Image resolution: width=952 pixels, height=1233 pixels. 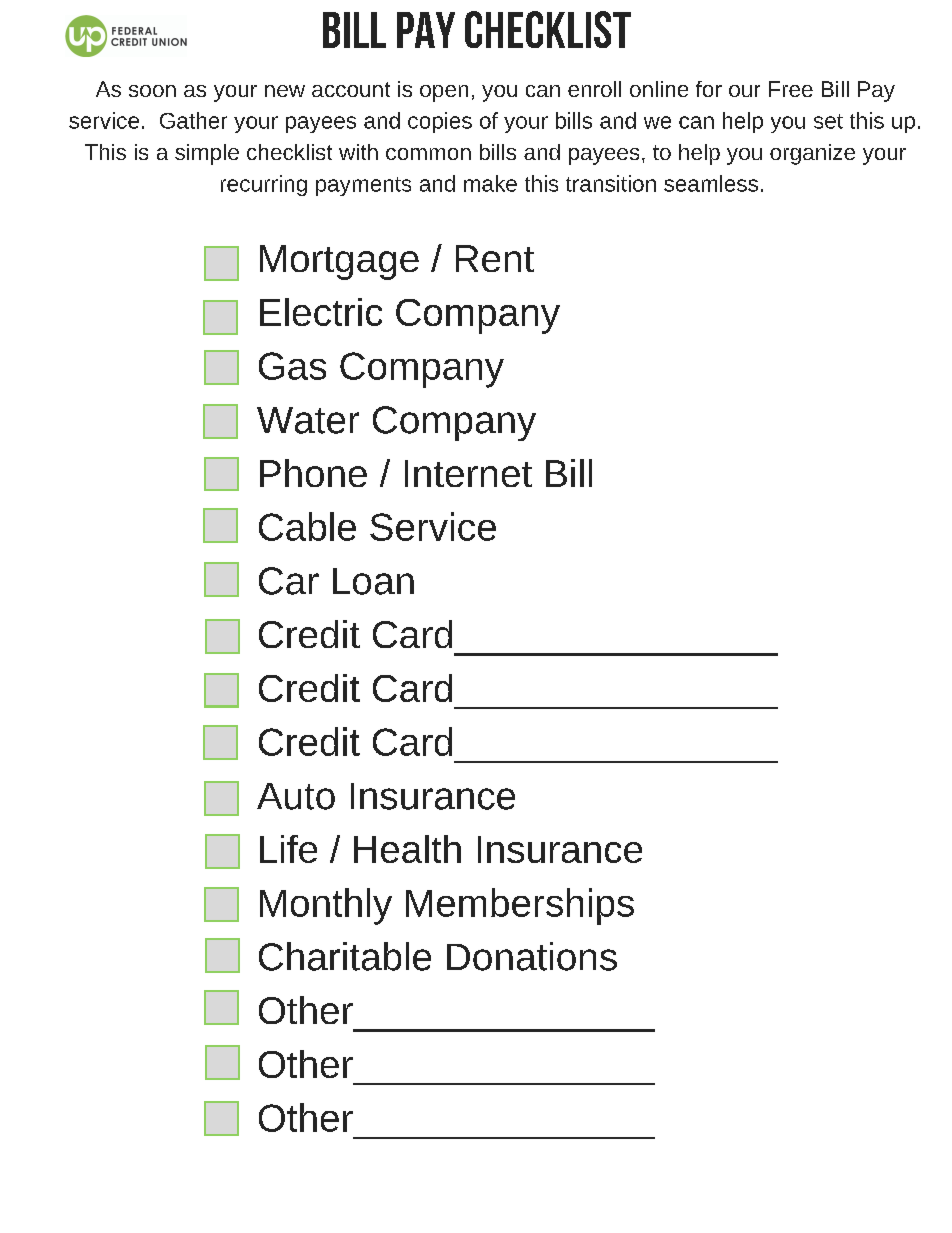 I want to click on copies, so click(x=440, y=122).
